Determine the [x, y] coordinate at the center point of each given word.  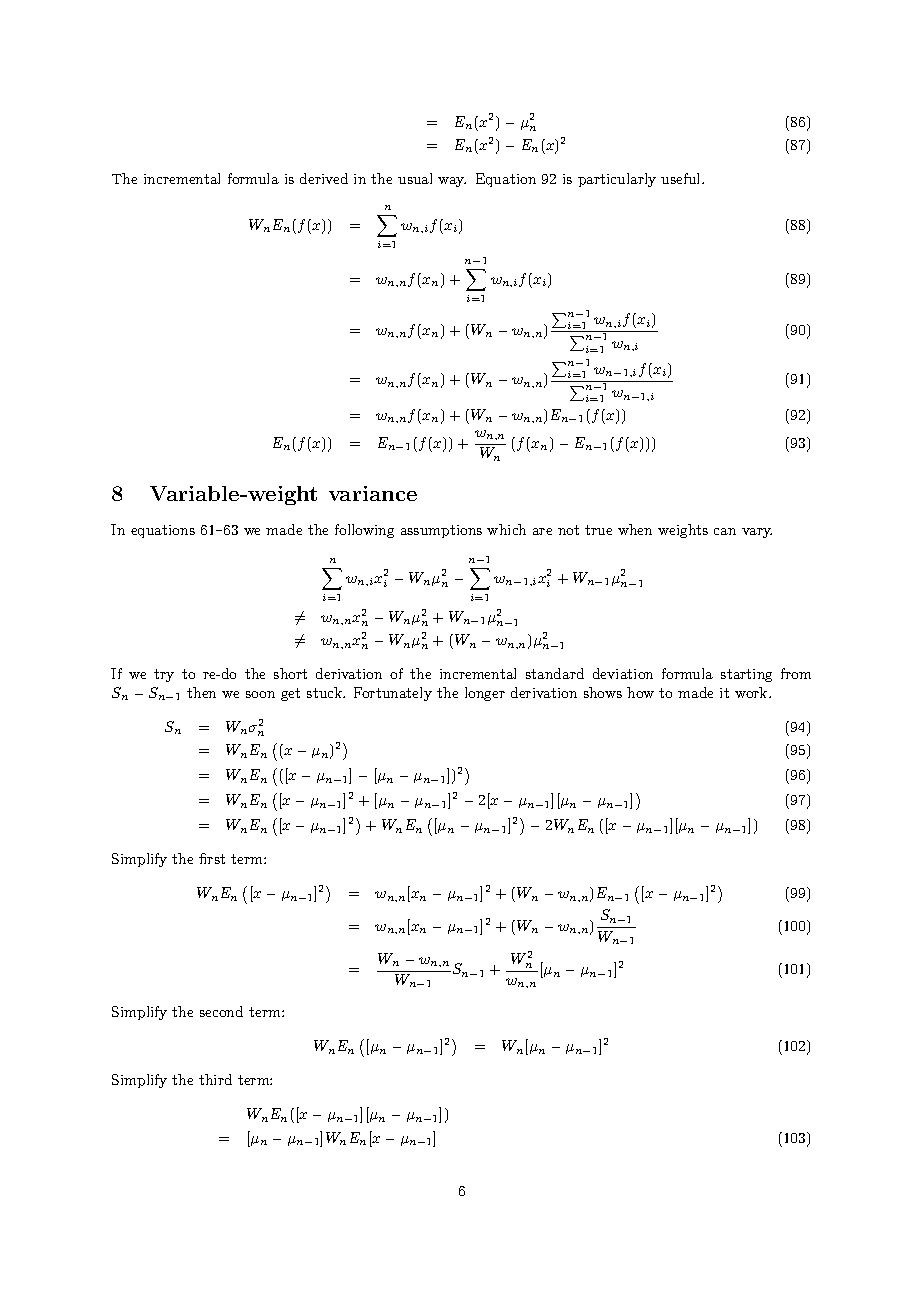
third [215, 1079]
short [290, 673]
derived [324, 178]
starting [746, 675]
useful [682, 178]
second [221, 1011]
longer [485, 694]
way [452, 182]
